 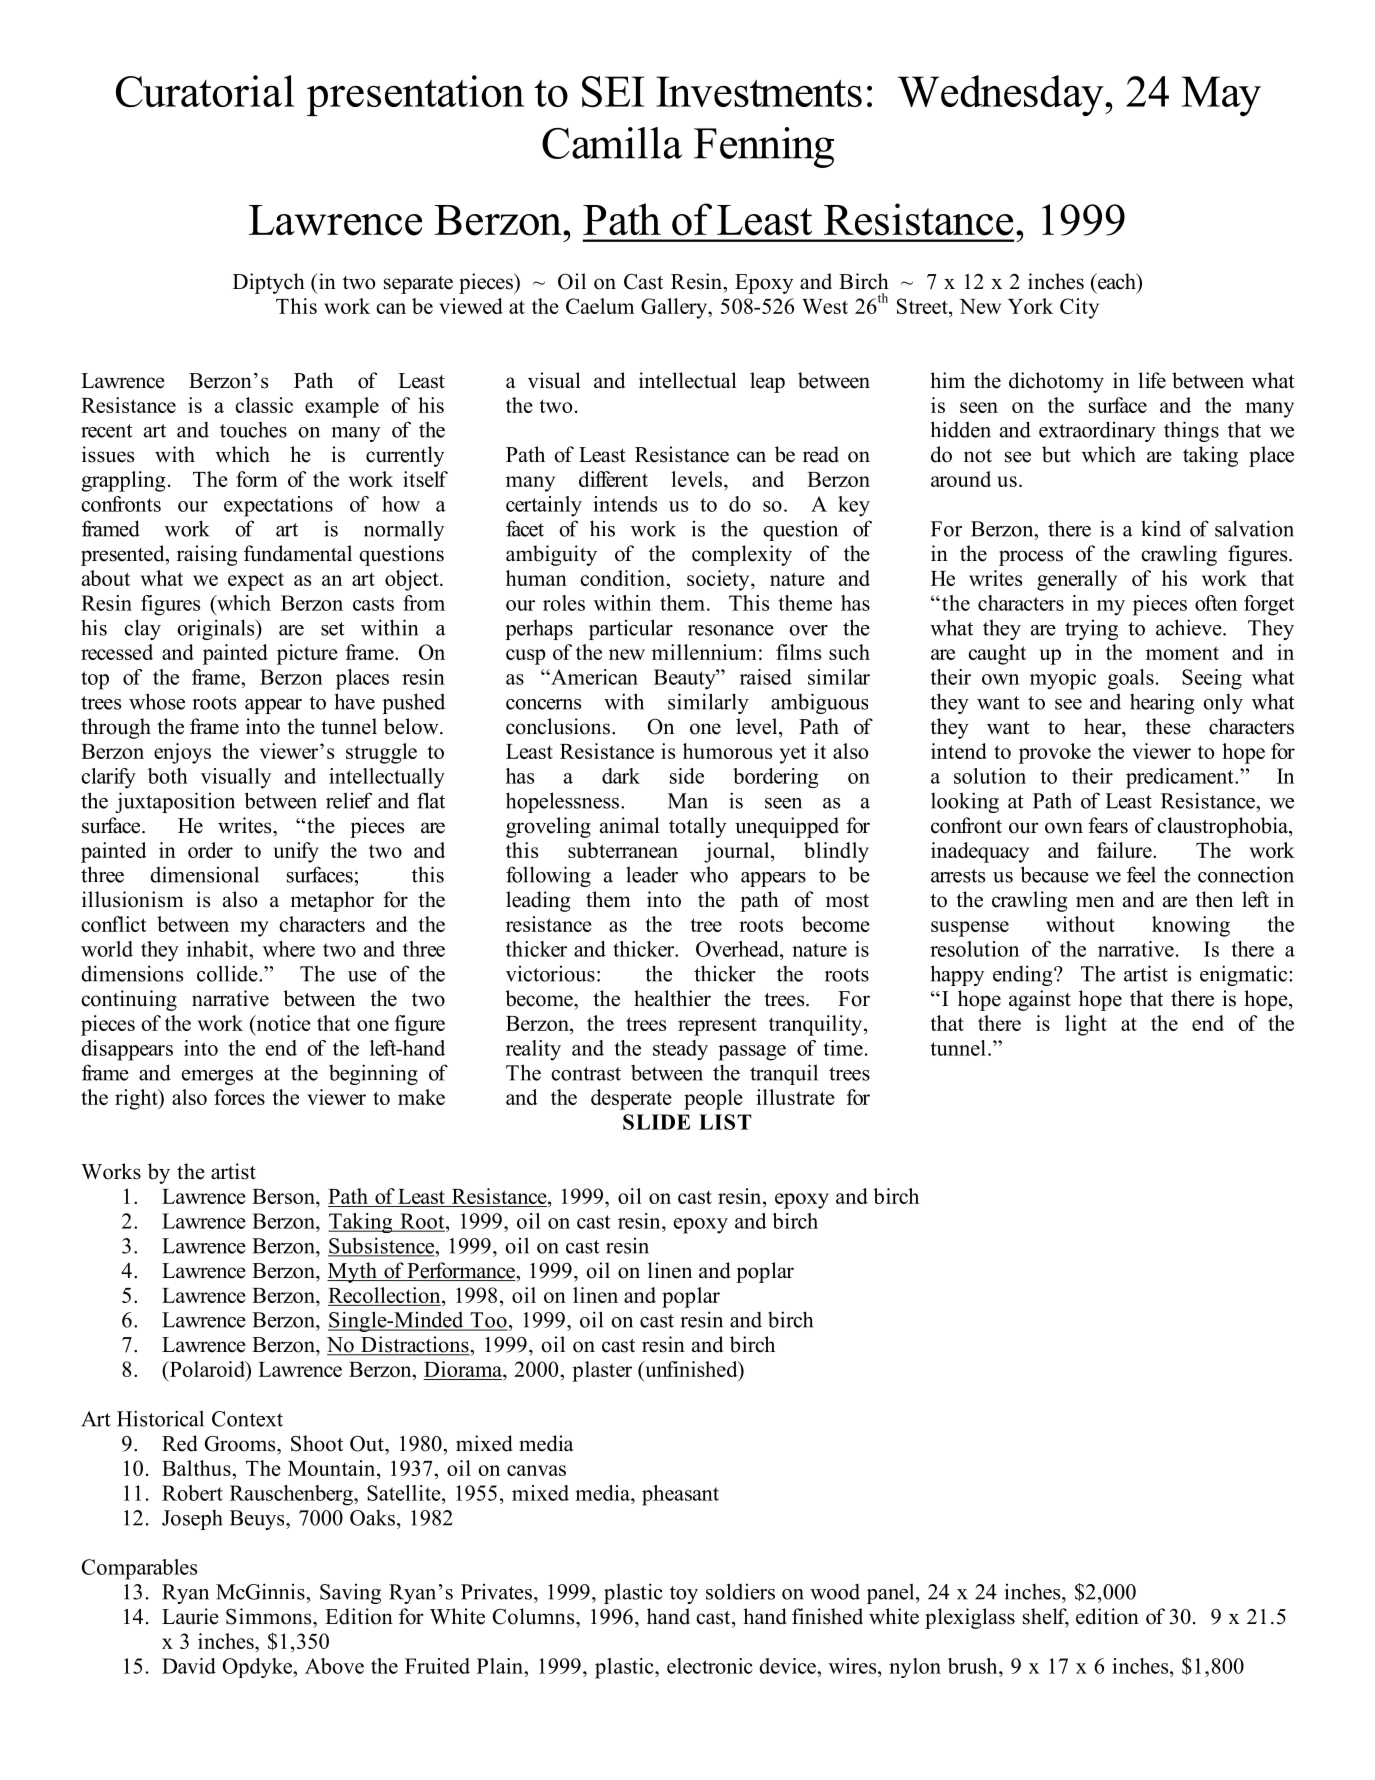 I want to click on light, so click(x=1086, y=1025).
